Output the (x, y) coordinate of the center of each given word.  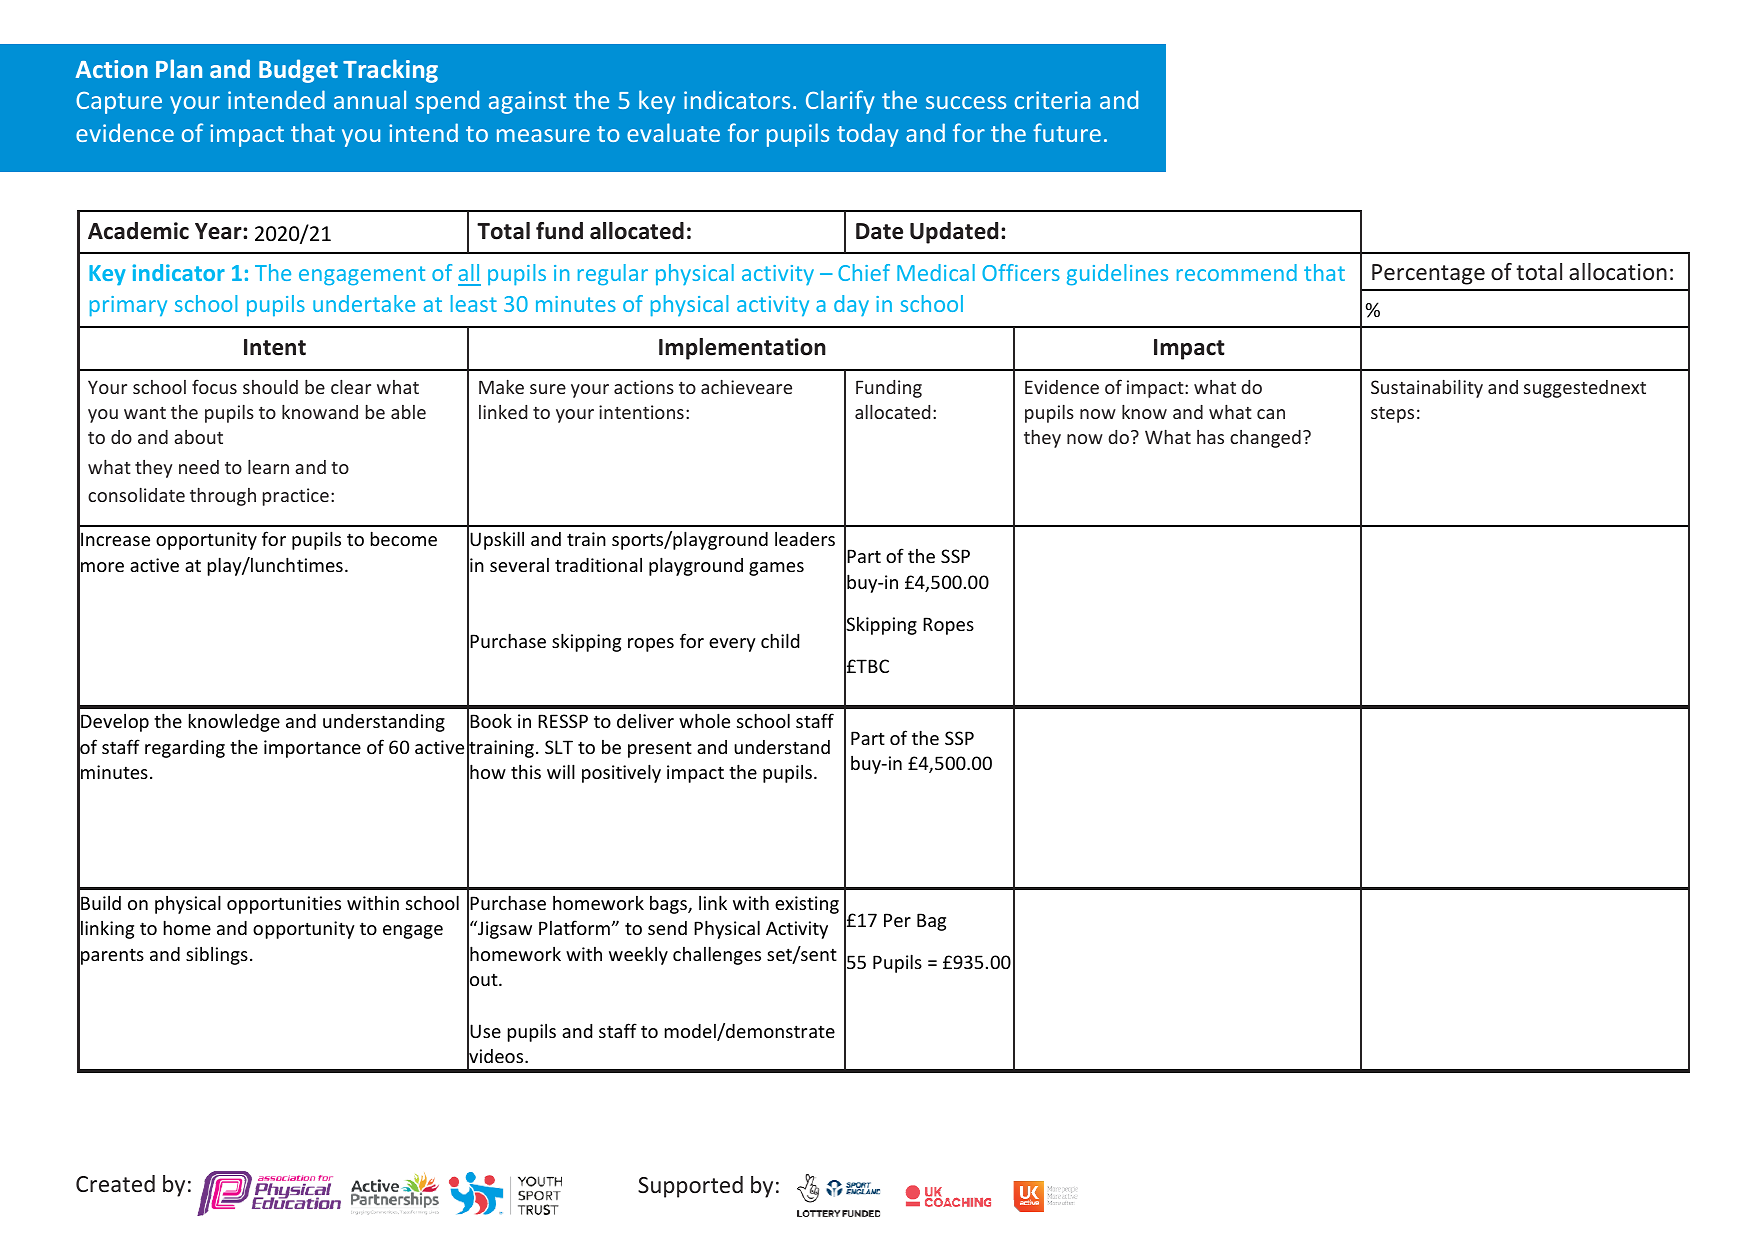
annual (370, 99)
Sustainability (1427, 388)
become (404, 538)
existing (807, 905)
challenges (717, 955)
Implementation (742, 349)
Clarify (840, 102)
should (270, 387)
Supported (690, 1187)
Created (115, 1183)
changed (1265, 439)
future (1067, 132)
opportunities (284, 905)
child (780, 640)
